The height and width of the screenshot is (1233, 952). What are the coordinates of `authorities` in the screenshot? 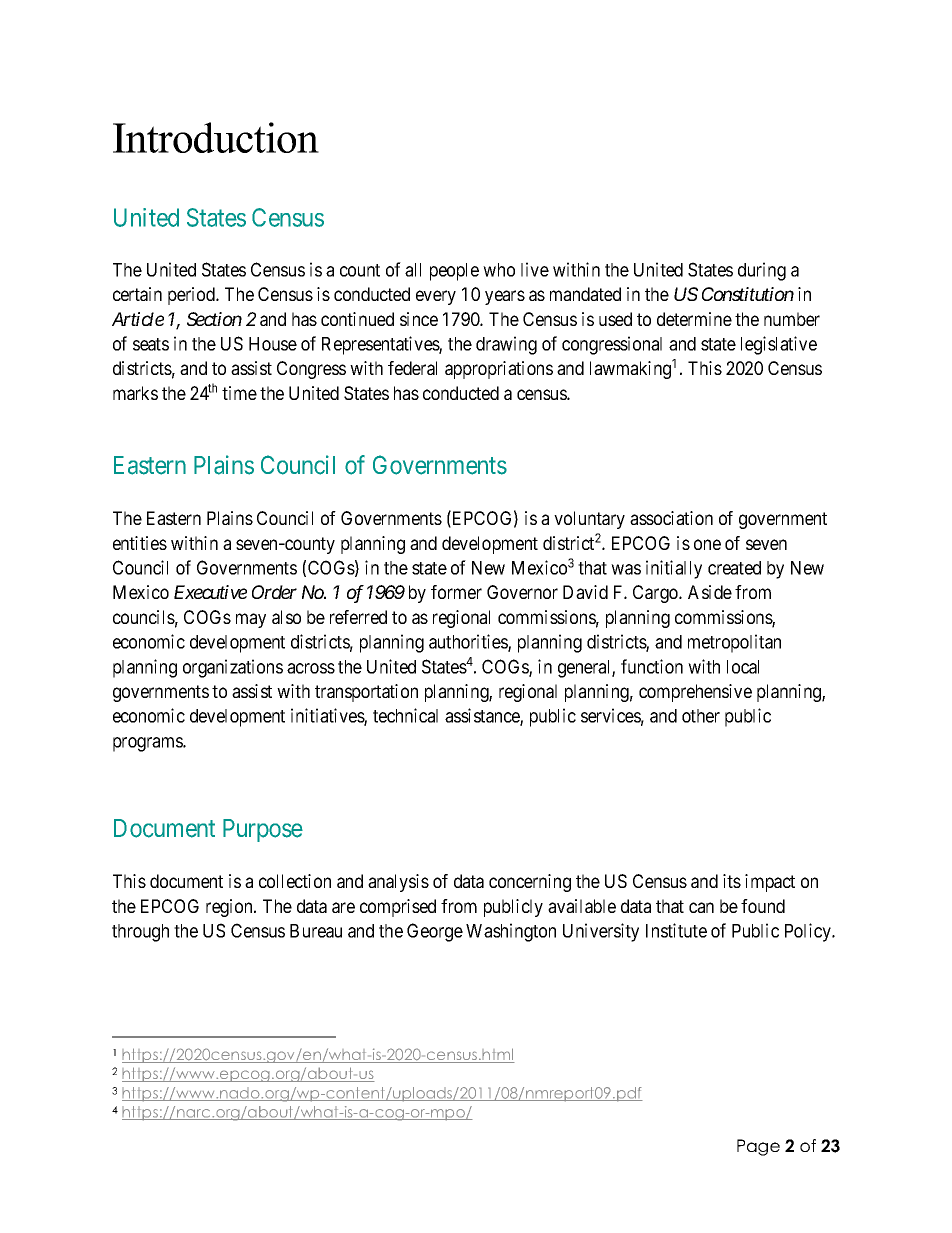 It's located at (469, 643).
